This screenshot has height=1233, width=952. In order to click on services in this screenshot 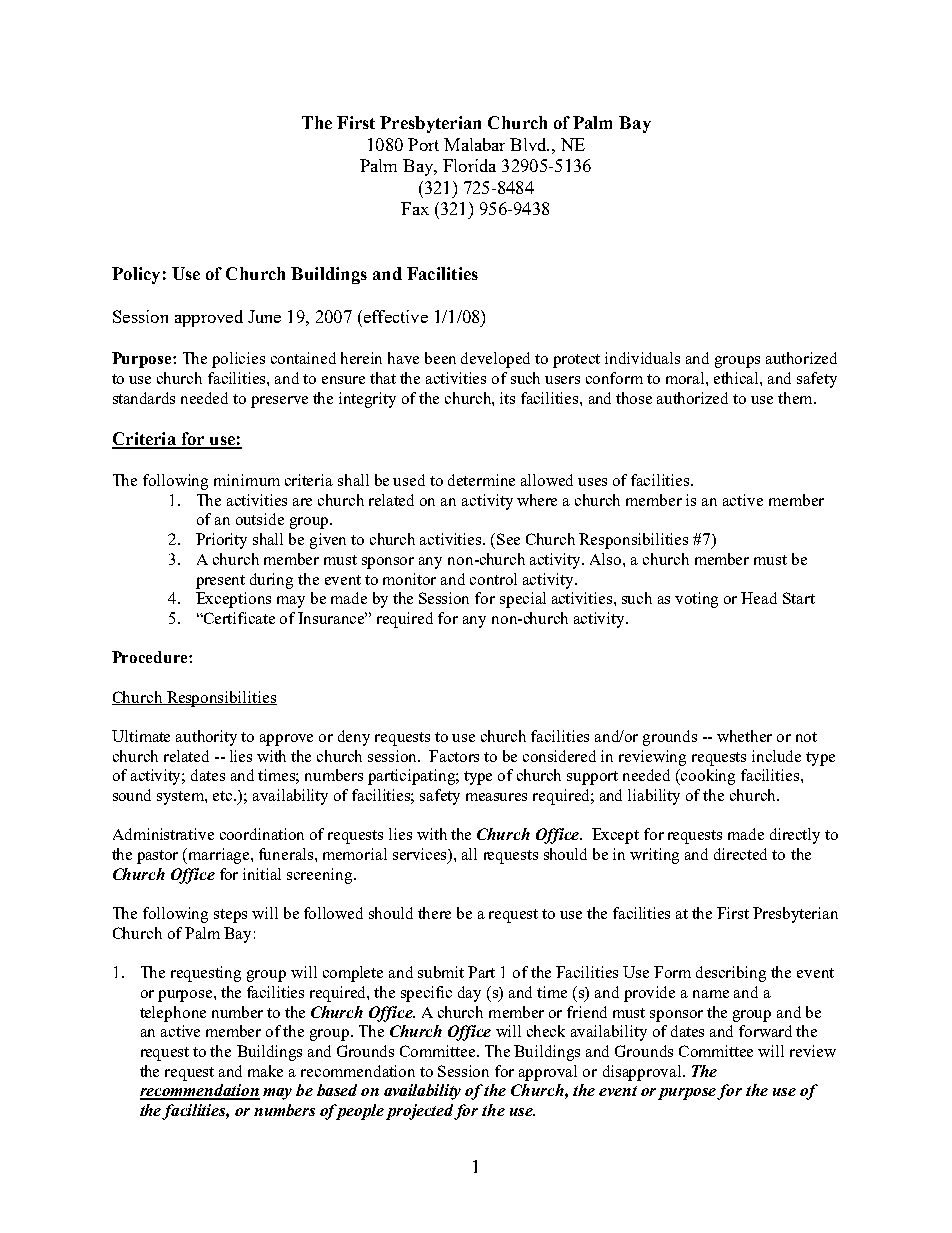, I will do `click(421, 855)`.
